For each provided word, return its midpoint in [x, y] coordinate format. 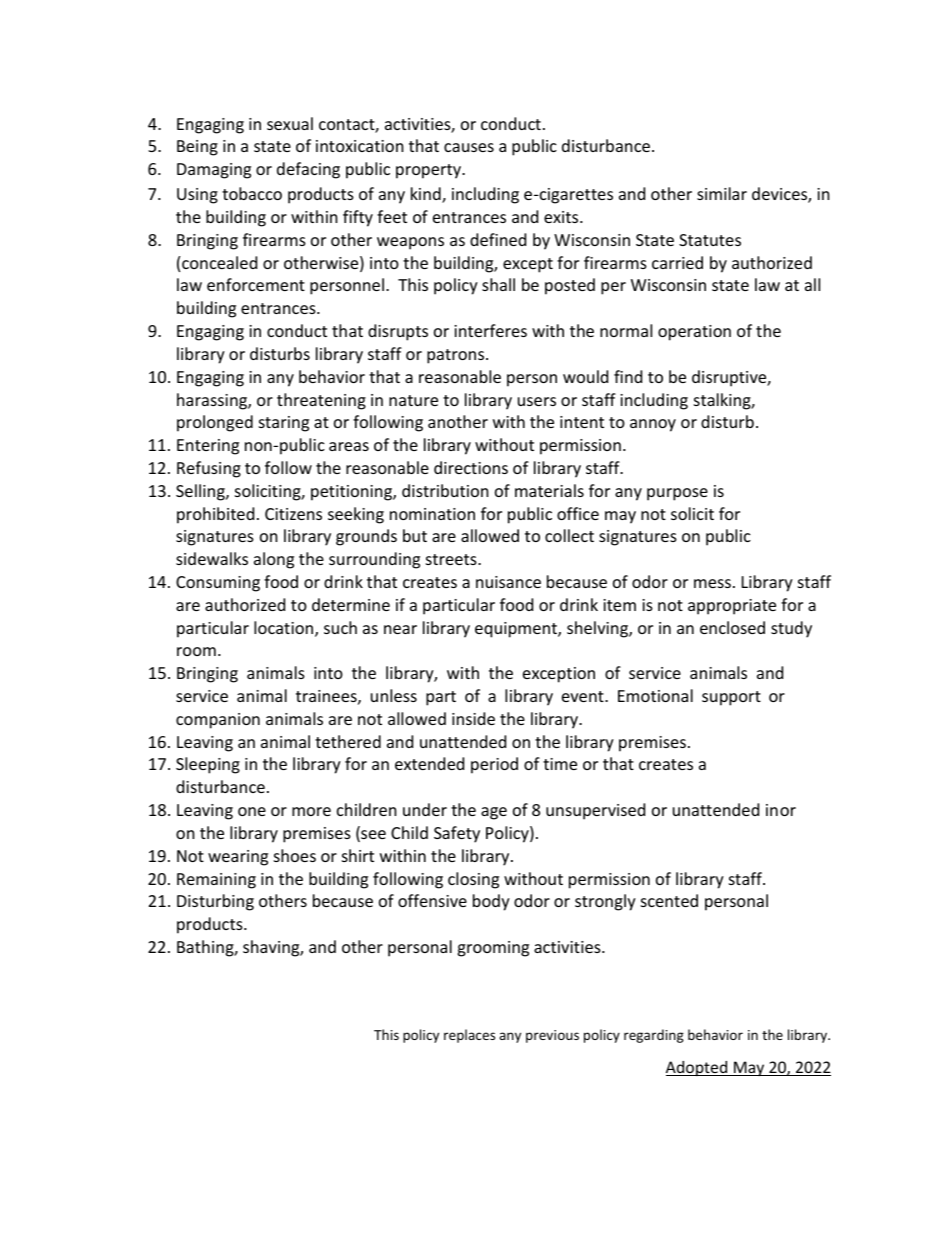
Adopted [698, 1068]
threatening [321, 401]
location [285, 629]
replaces [469, 1036]
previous [552, 1036]
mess [712, 583]
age [494, 813]
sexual [290, 123]
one [252, 811]
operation [694, 333]
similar [722, 193]
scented [669, 900]
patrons [457, 356]
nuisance [508, 582]
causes [469, 147]
